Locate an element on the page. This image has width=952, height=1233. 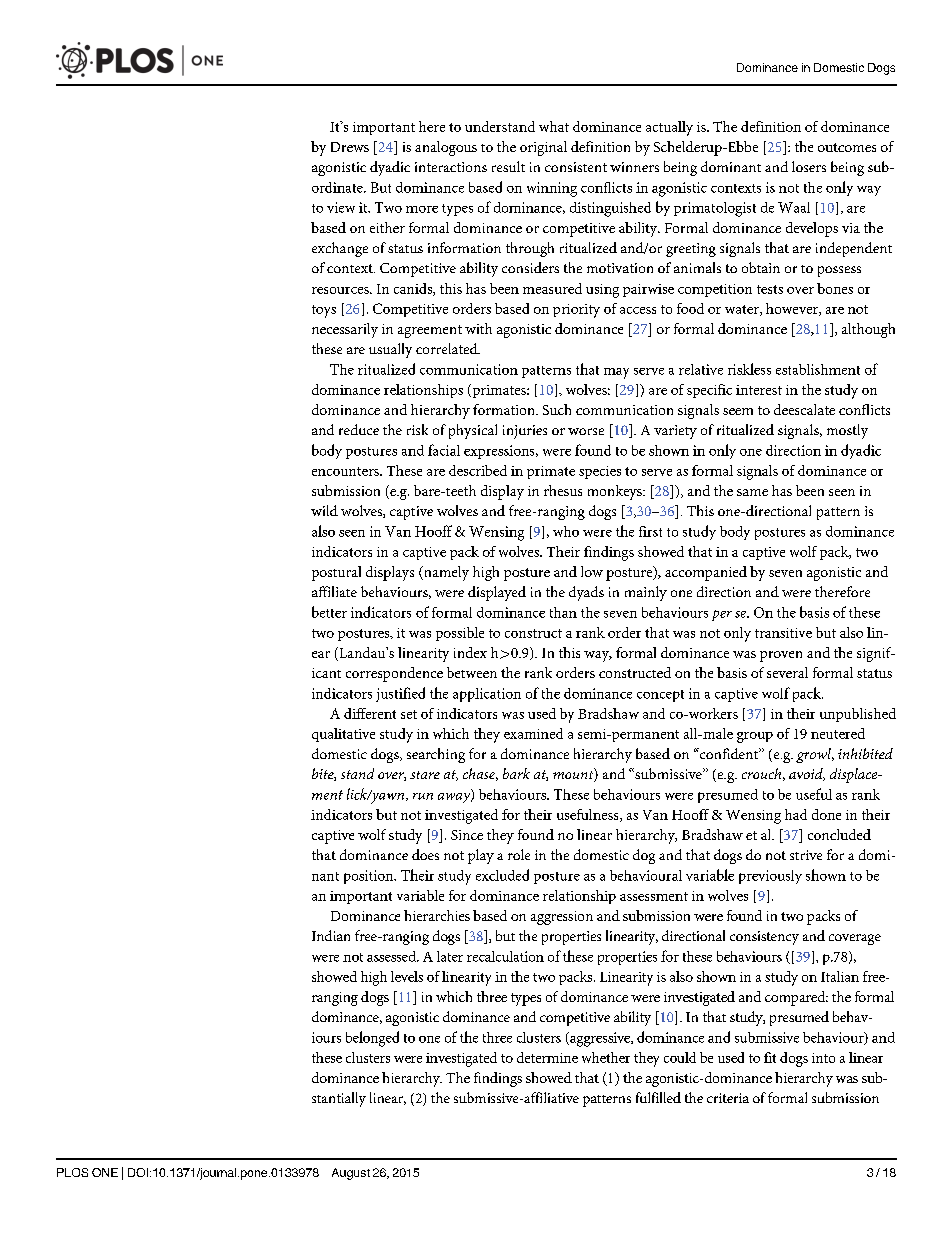
losers is located at coordinates (809, 166).
